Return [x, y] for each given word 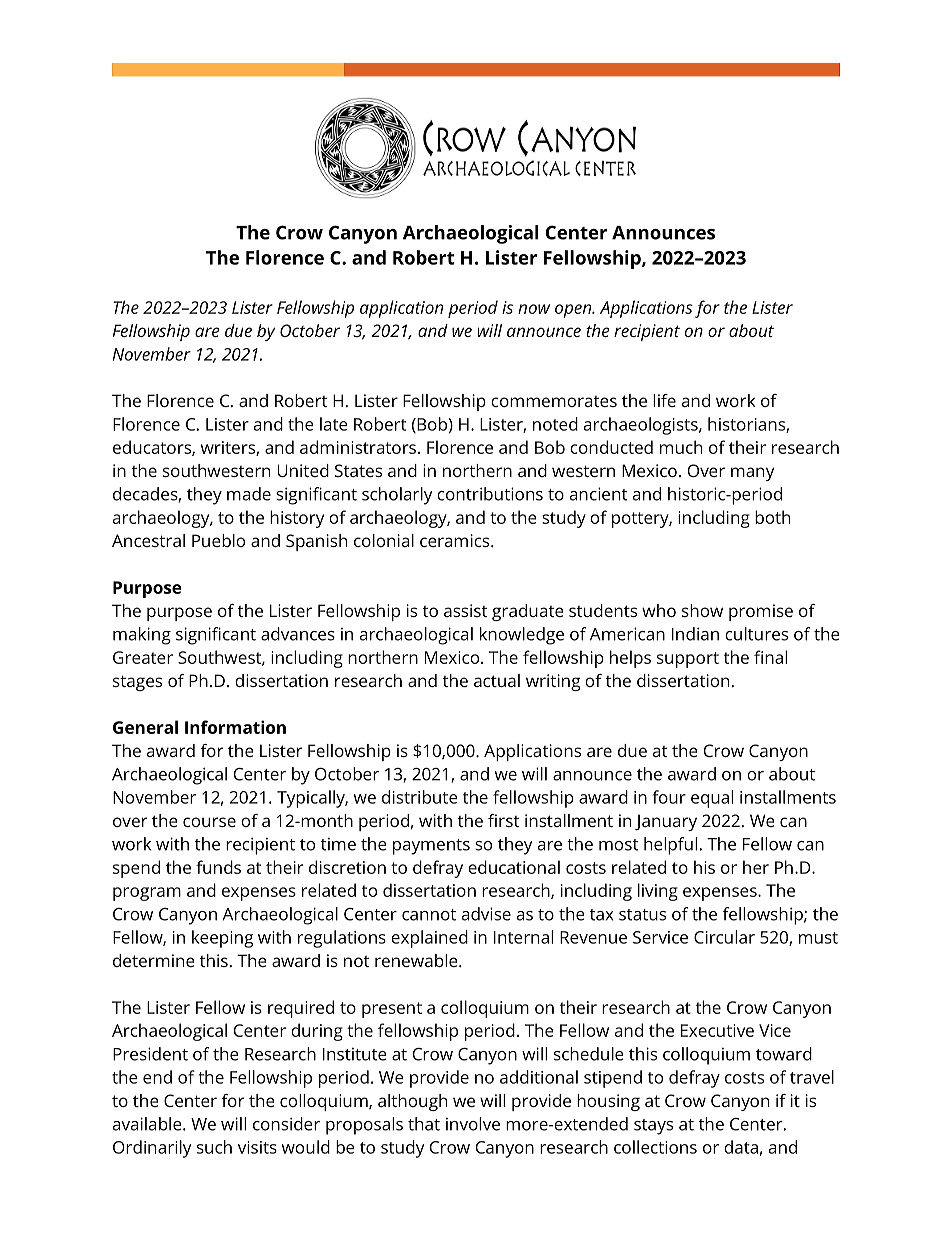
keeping [222, 939]
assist [466, 610]
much [681, 447]
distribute [420, 797]
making [142, 636]
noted [555, 424]
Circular [724, 937]
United [303, 470]
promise [761, 612]
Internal [523, 937]
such [214, 1147]
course [209, 822]
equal [712, 799]
